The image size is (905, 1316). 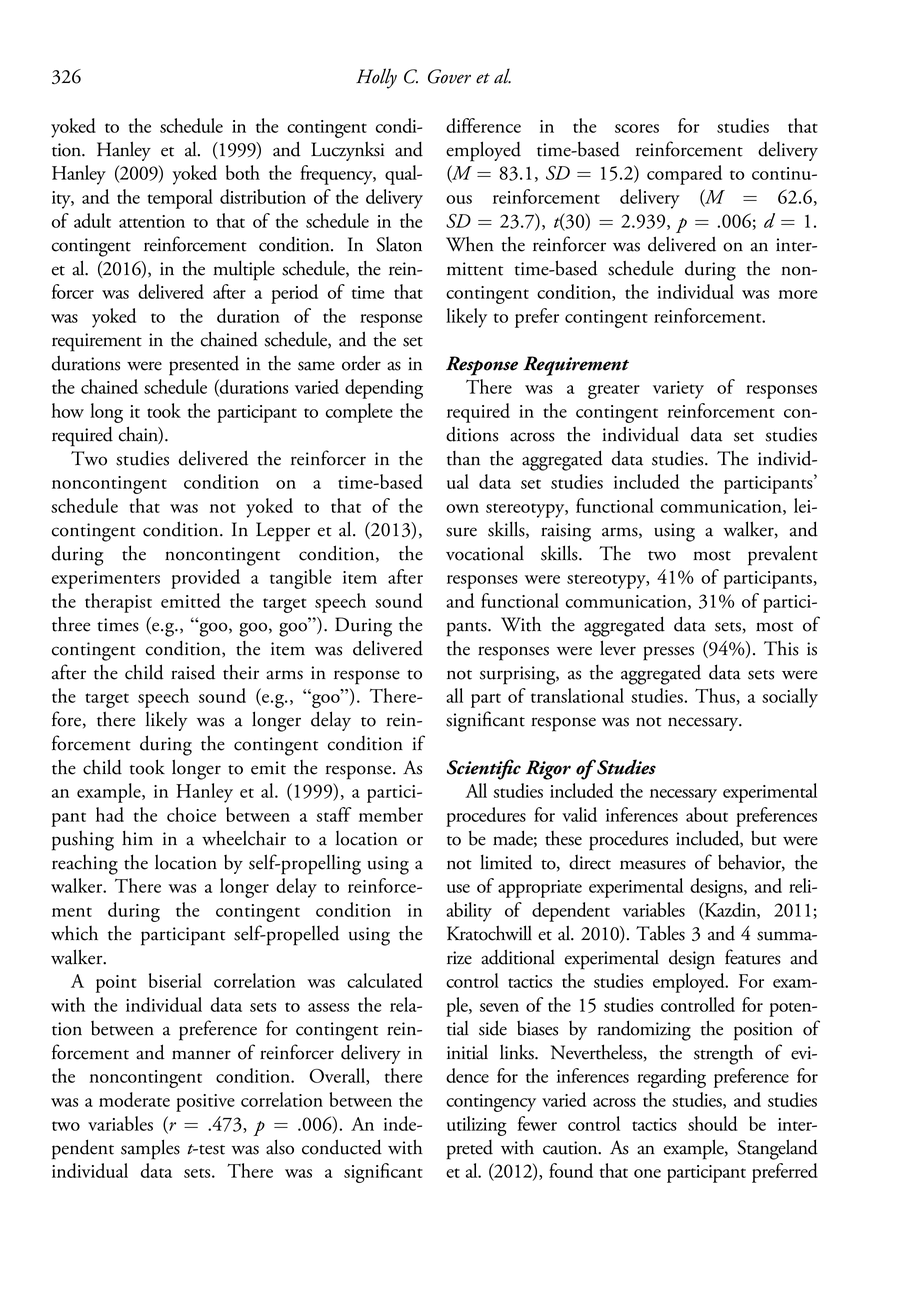 What do you see at coordinates (637, 128) in the document?
I see `scores` at bounding box center [637, 128].
